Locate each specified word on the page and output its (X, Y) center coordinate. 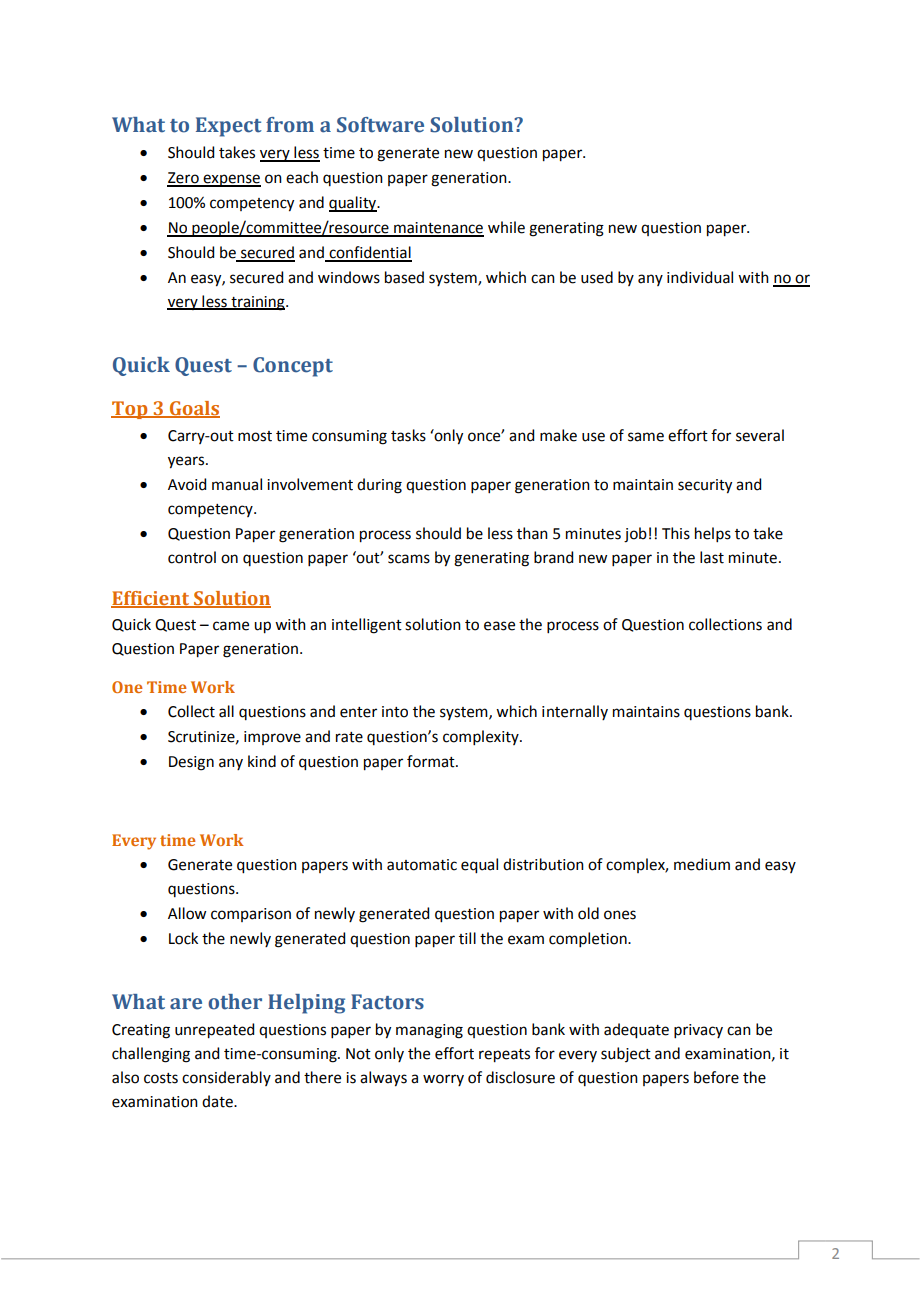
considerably (226, 1078)
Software (380, 125)
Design (191, 763)
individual (700, 277)
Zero (184, 179)
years (187, 462)
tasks (408, 435)
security (705, 486)
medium (702, 864)
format (432, 761)
